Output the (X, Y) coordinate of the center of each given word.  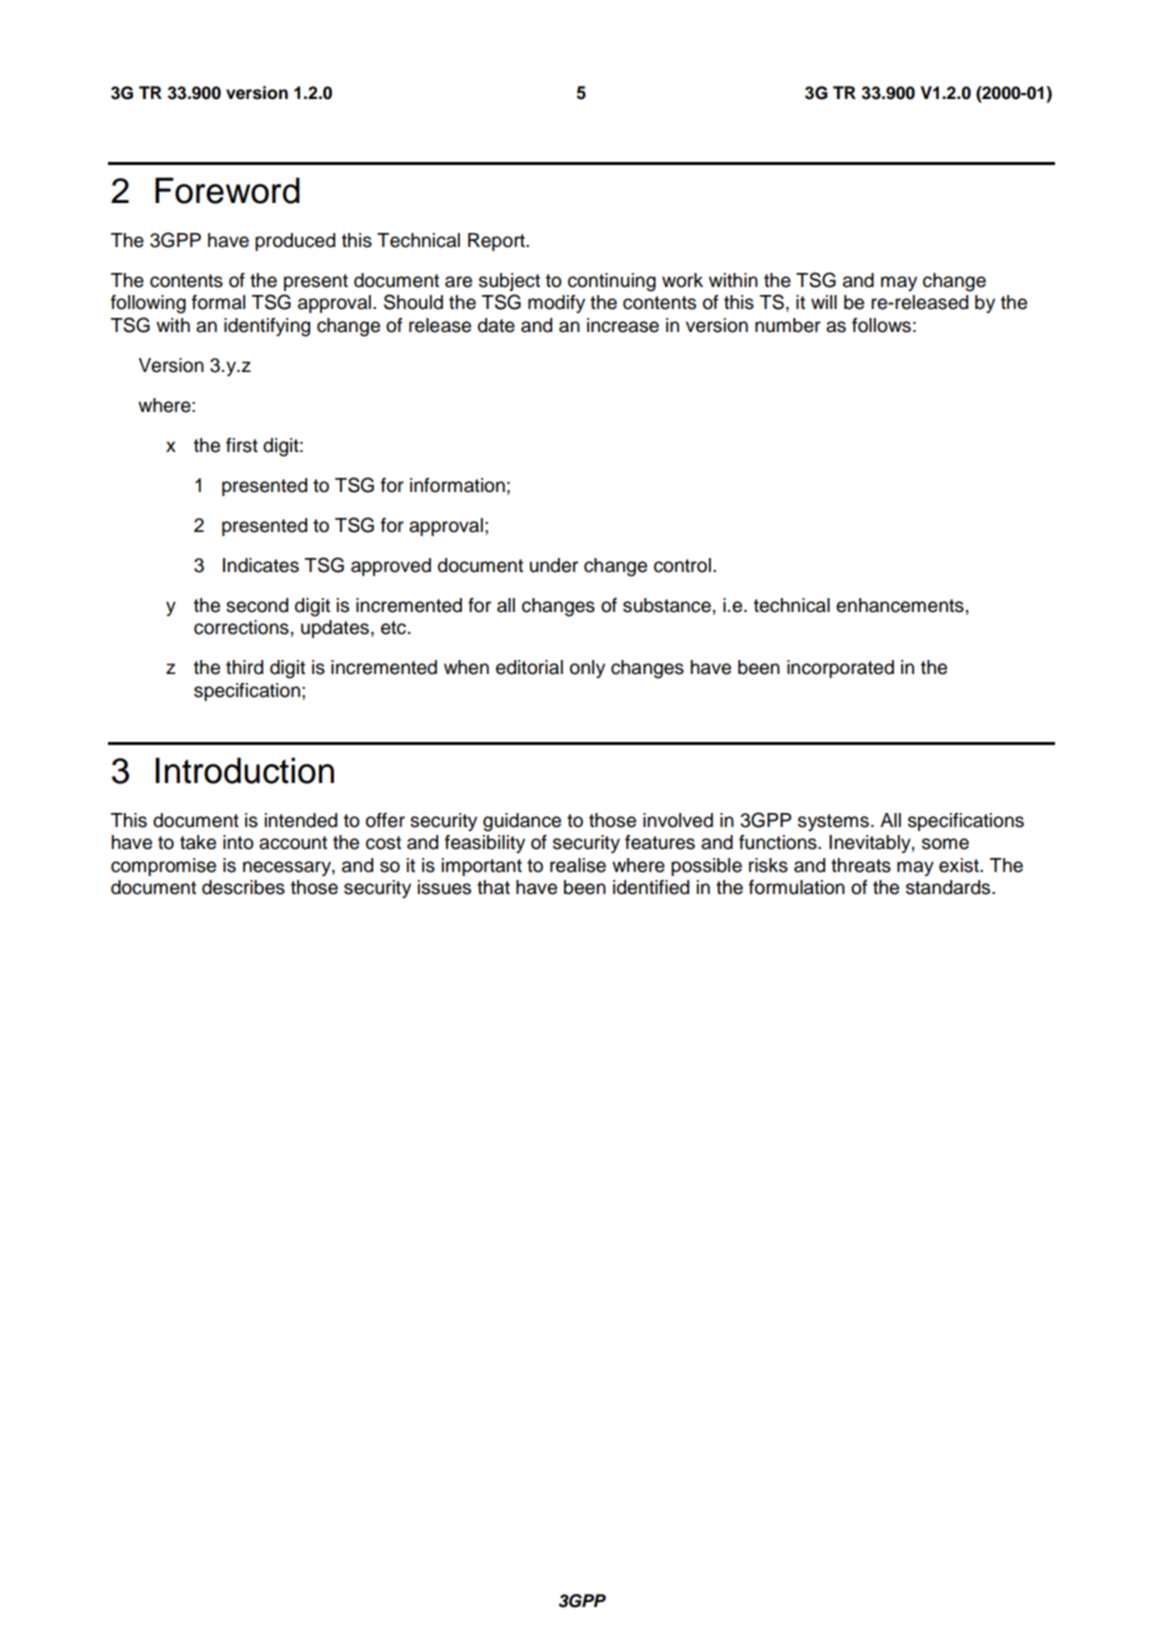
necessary (288, 868)
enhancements (900, 605)
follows (881, 325)
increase (623, 325)
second (257, 605)
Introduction (244, 770)
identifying (267, 327)
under (554, 565)
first (242, 445)
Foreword (227, 190)
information (457, 485)
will (824, 302)
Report (497, 242)
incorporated (840, 669)
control (682, 565)
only (587, 669)
